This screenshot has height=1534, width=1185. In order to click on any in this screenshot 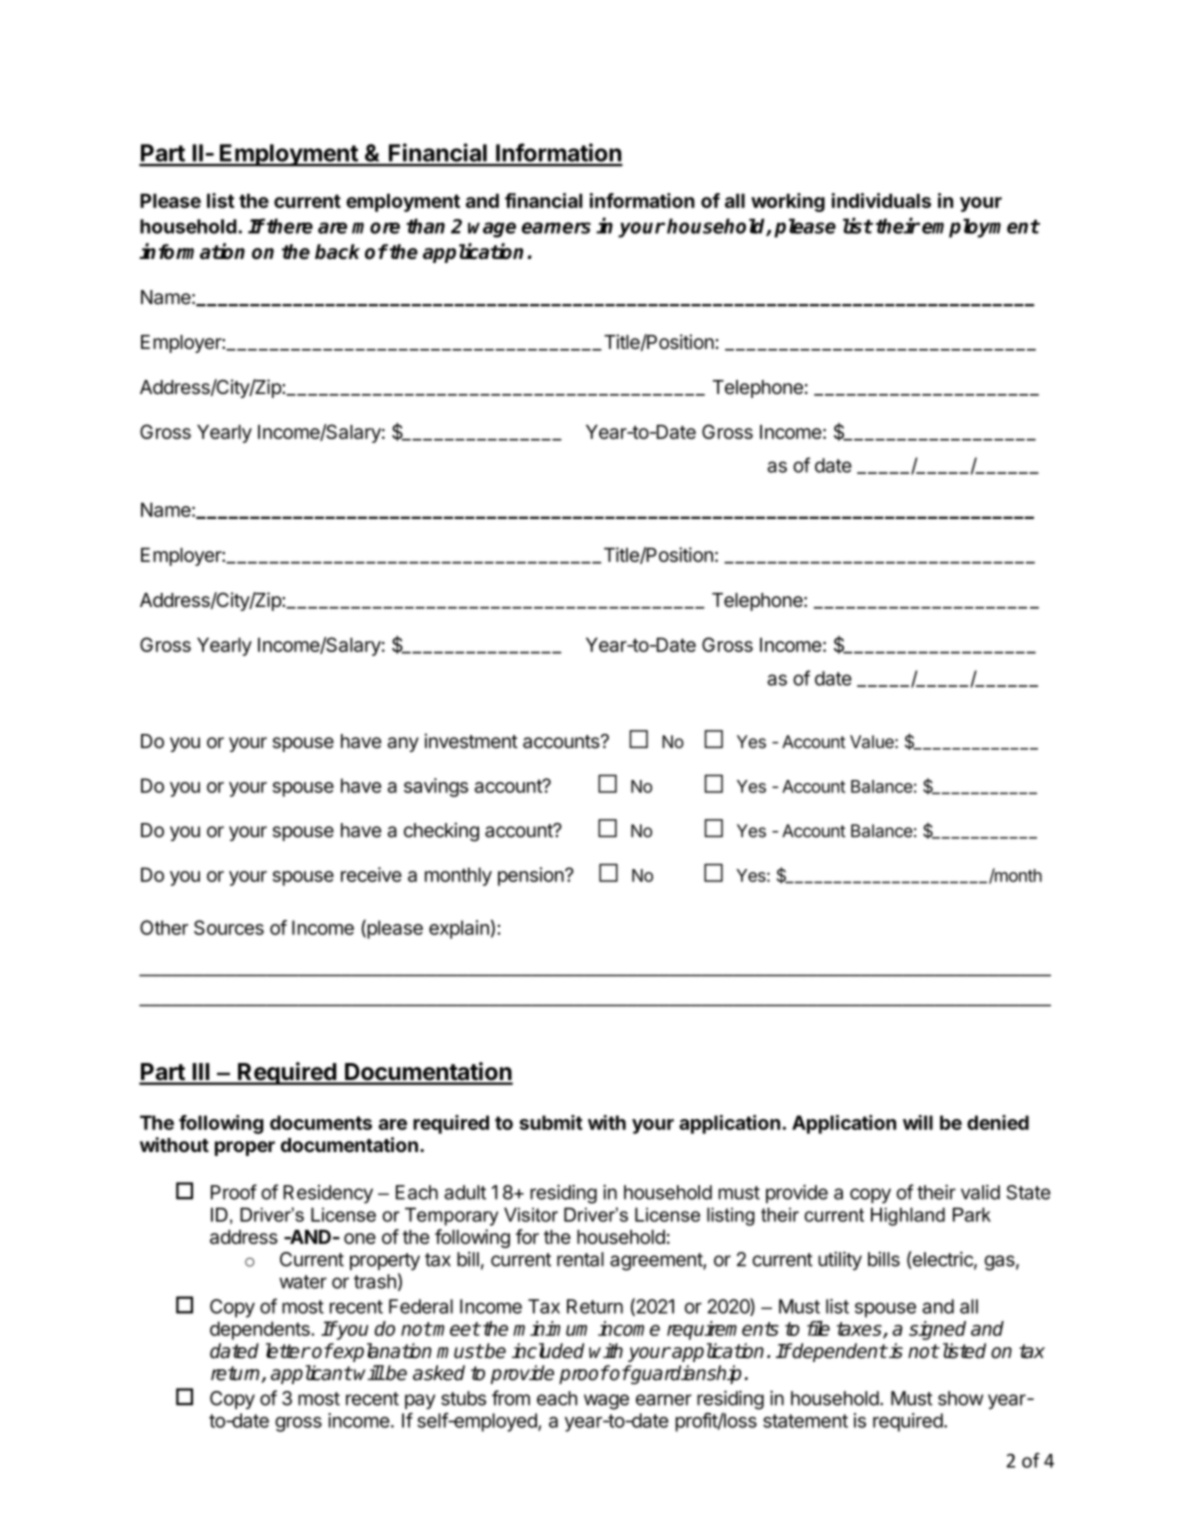, I will do `click(403, 744)`.
